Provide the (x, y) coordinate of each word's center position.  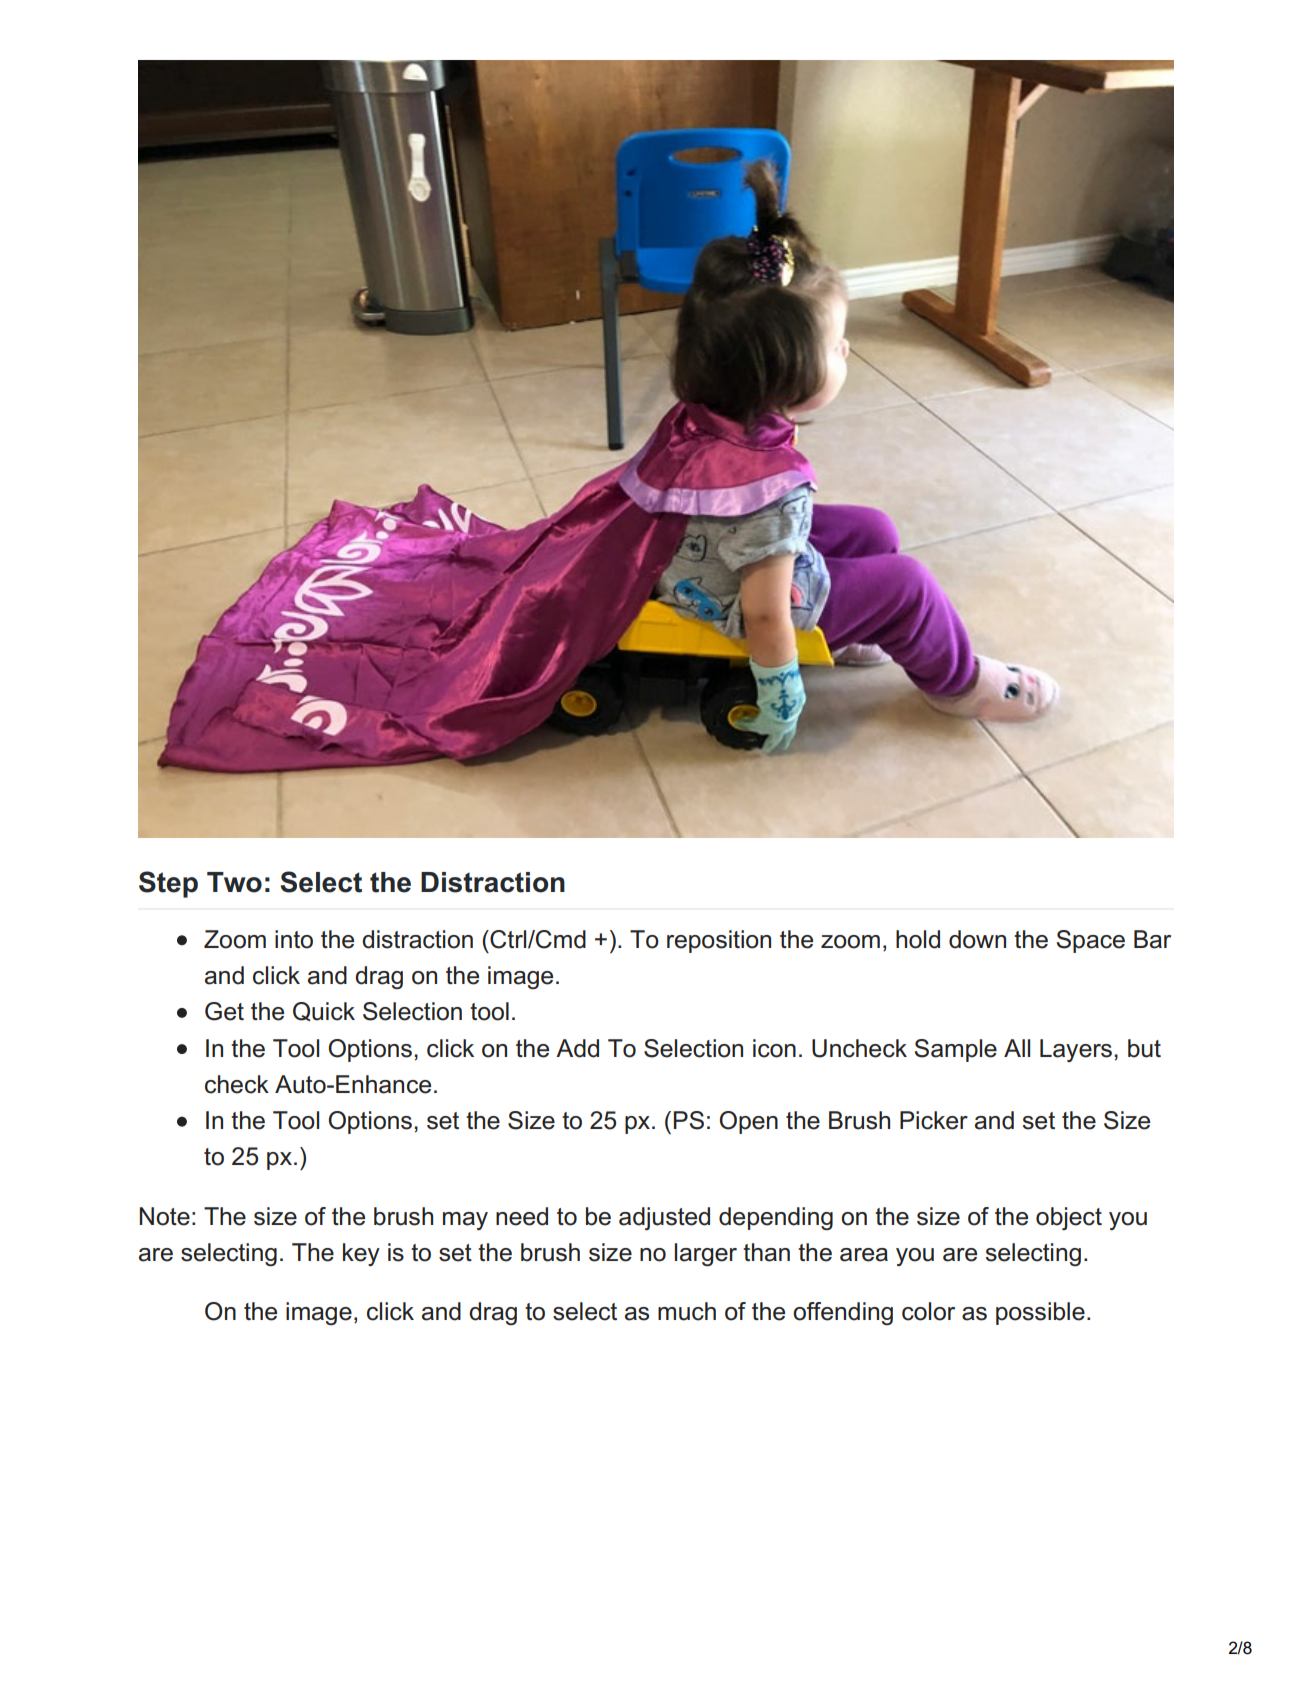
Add (577, 1048)
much (687, 1311)
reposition (719, 941)
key (361, 1254)
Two (234, 882)
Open (748, 1122)
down (977, 939)
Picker (934, 1120)
